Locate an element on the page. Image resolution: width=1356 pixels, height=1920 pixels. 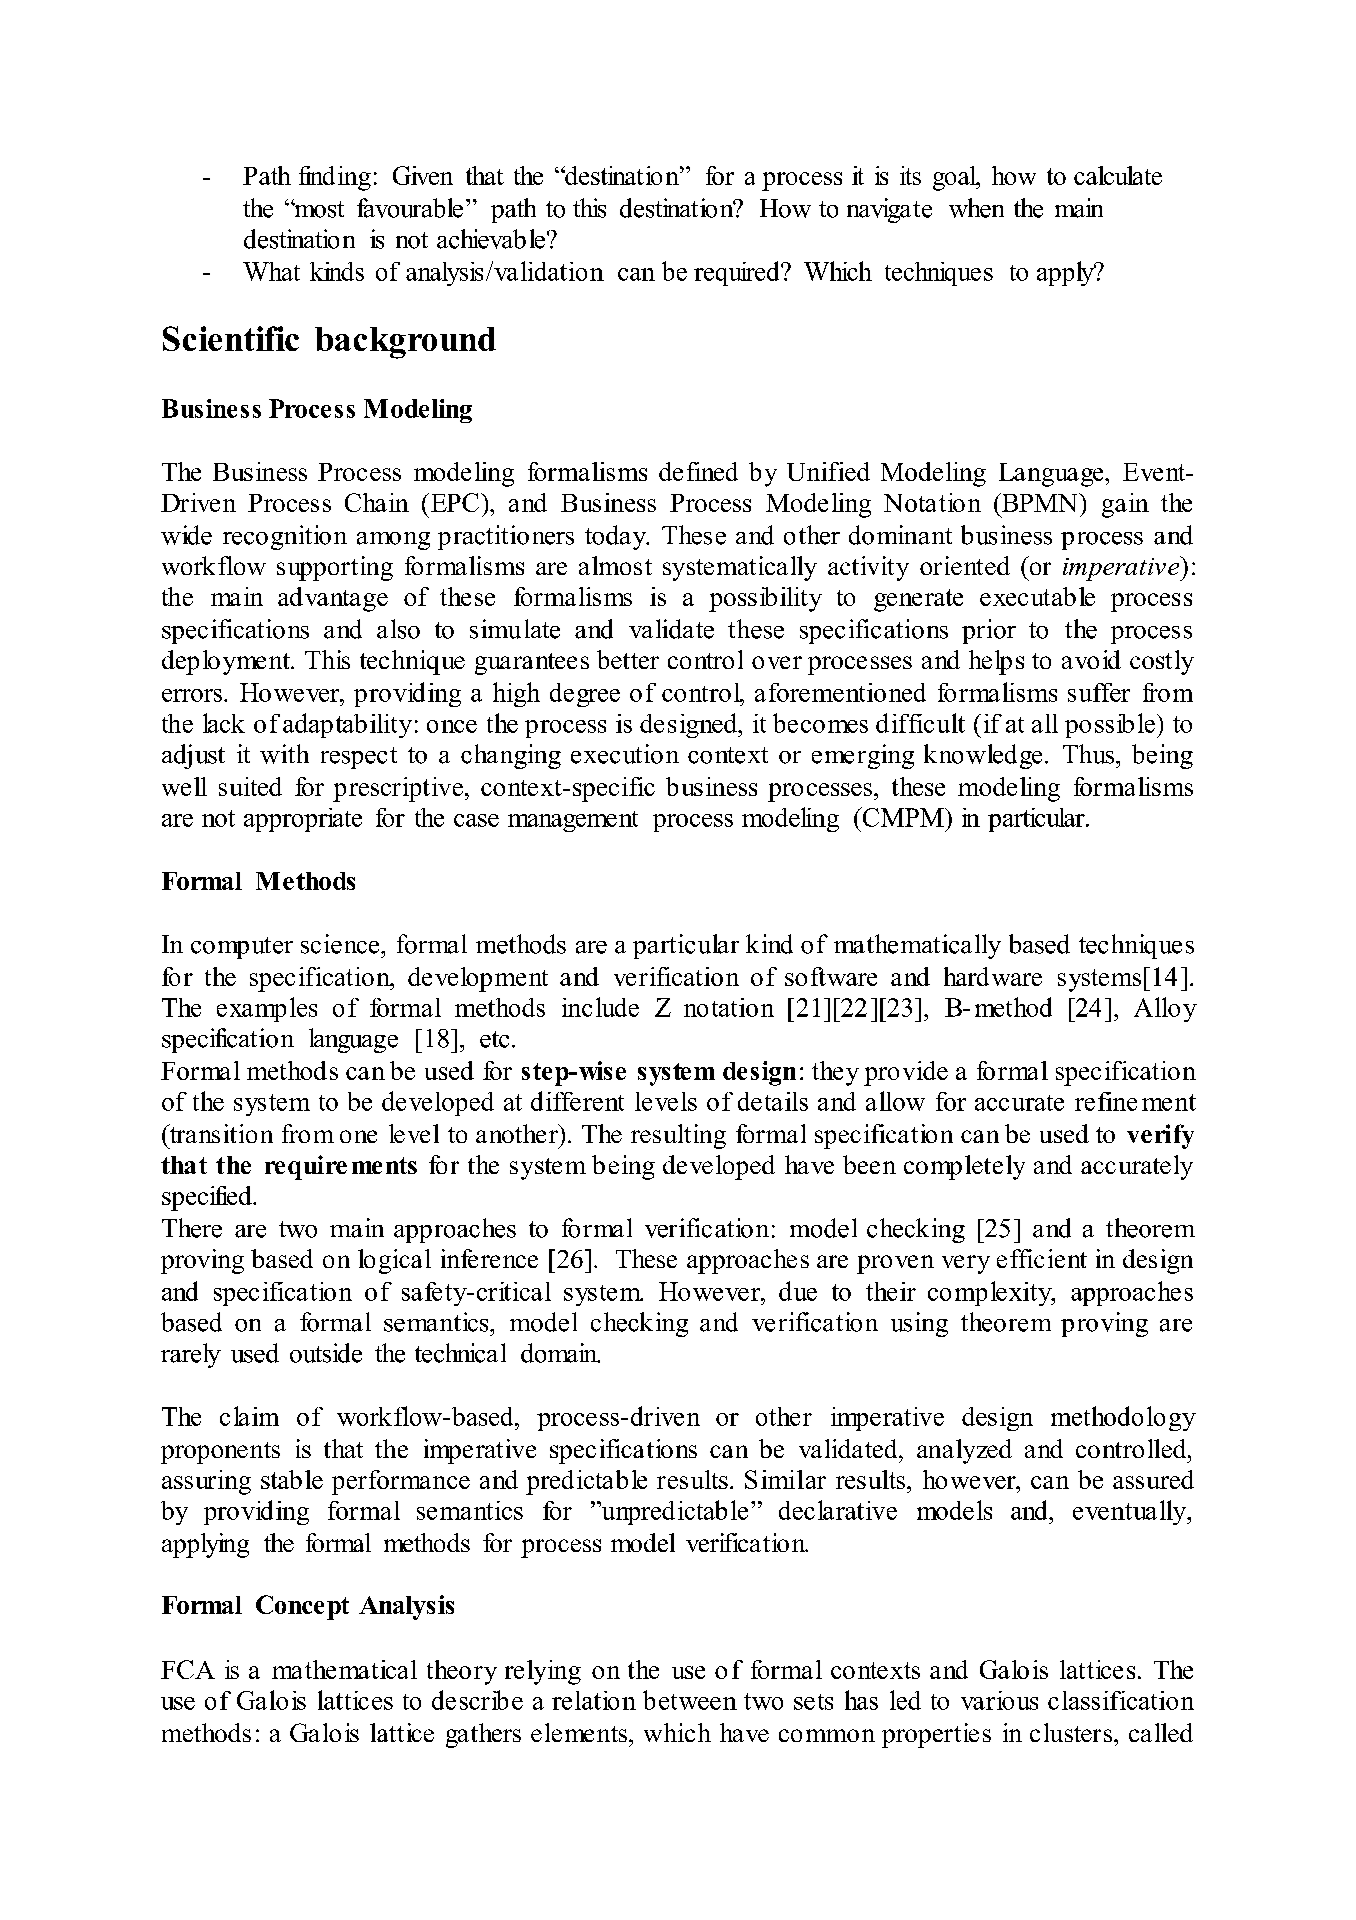
required is located at coordinates (738, 273).
